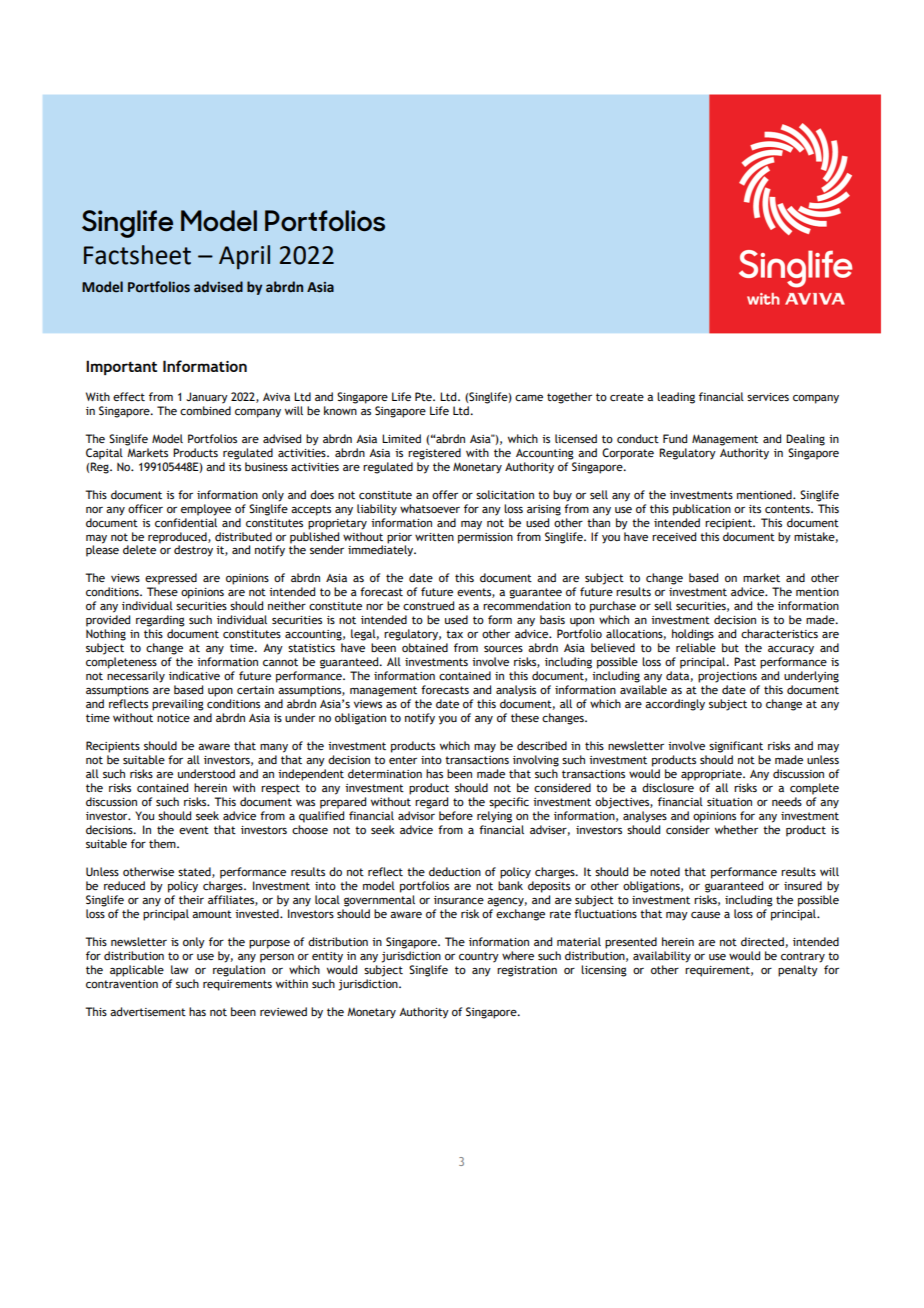 This document has height=1308, width=924. Describe the element at coordinates (768, 397) in the document. I see `services` at that location.
